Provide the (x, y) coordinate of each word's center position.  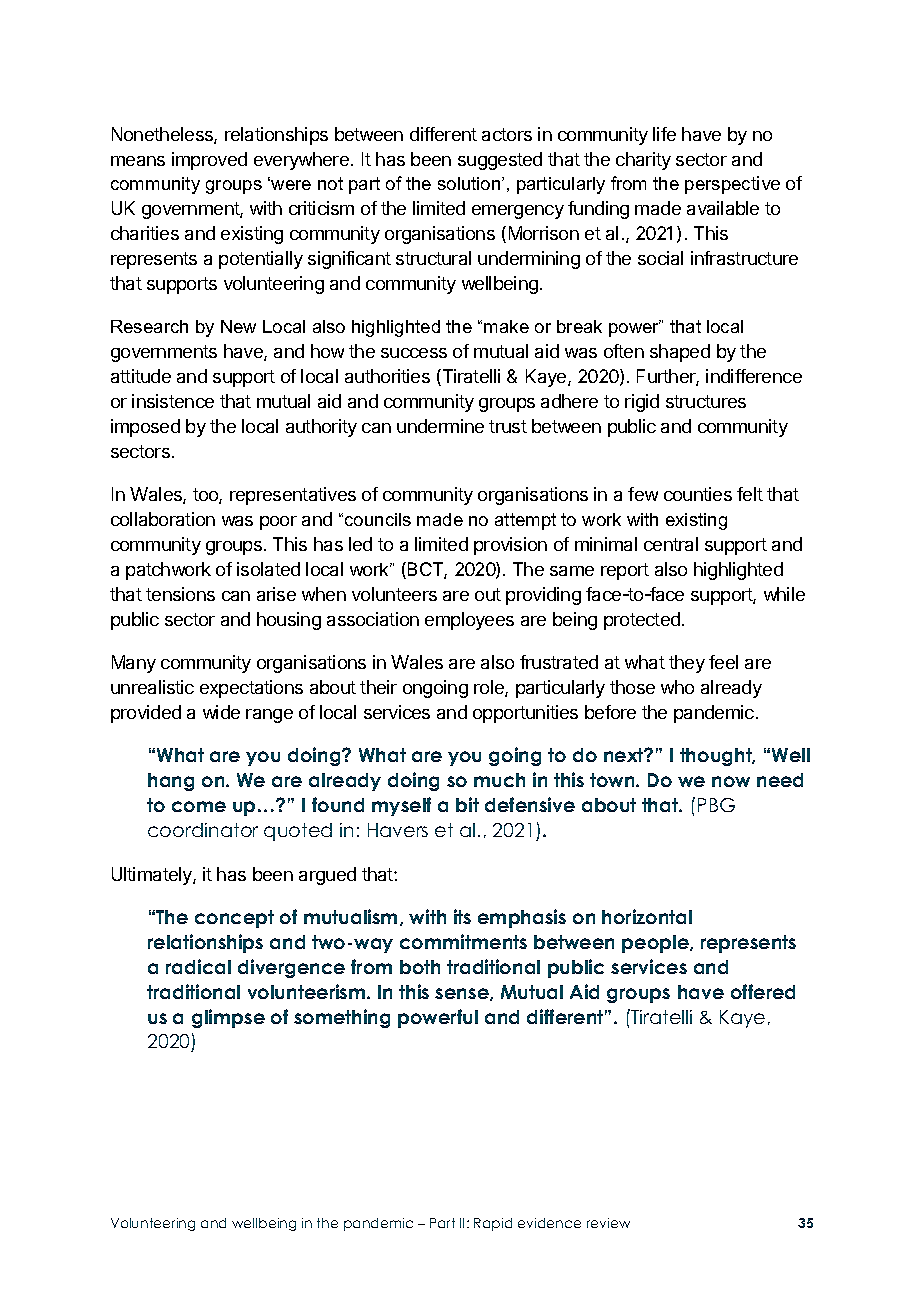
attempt (525, 521)
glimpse (228, 1018)
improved (209, 161)
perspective (732, 185)
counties (698, 494)
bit (467, 804)
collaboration (163, 519)
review (608, 1223)
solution (470, 183)
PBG (716, 805)
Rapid (493, 1224)
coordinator (203, 830)
